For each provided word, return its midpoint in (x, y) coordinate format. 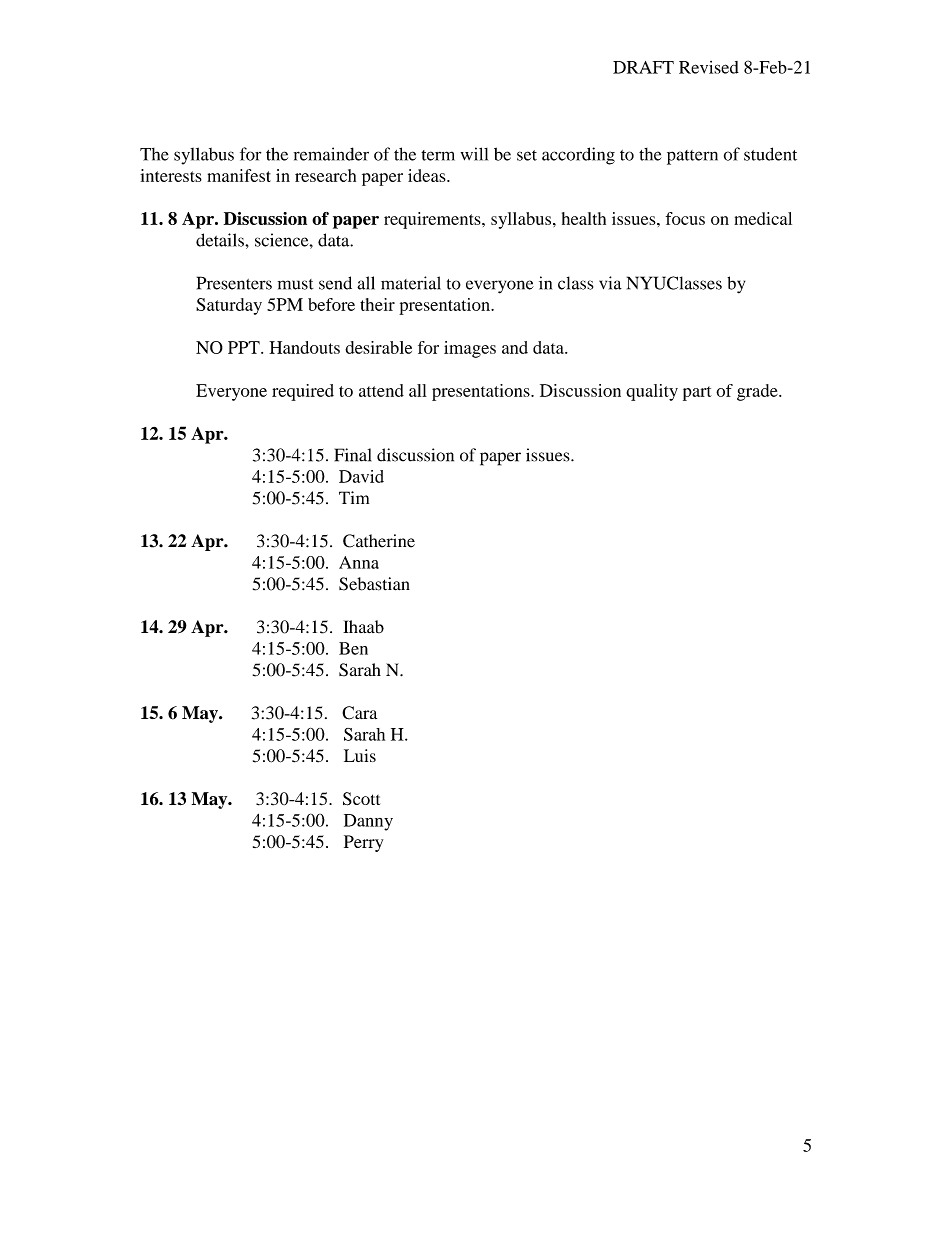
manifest (239, 175)
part (697, 393)
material (411, 283)
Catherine (379, 541)
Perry (363, 843)
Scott (361, 799)
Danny (368, 822)
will (474, 154)
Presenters (234, 283)
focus (685, 218)
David (361, 476)
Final (353, 455)
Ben (353, 648)
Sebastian (374, 584)
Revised (709, 67)
